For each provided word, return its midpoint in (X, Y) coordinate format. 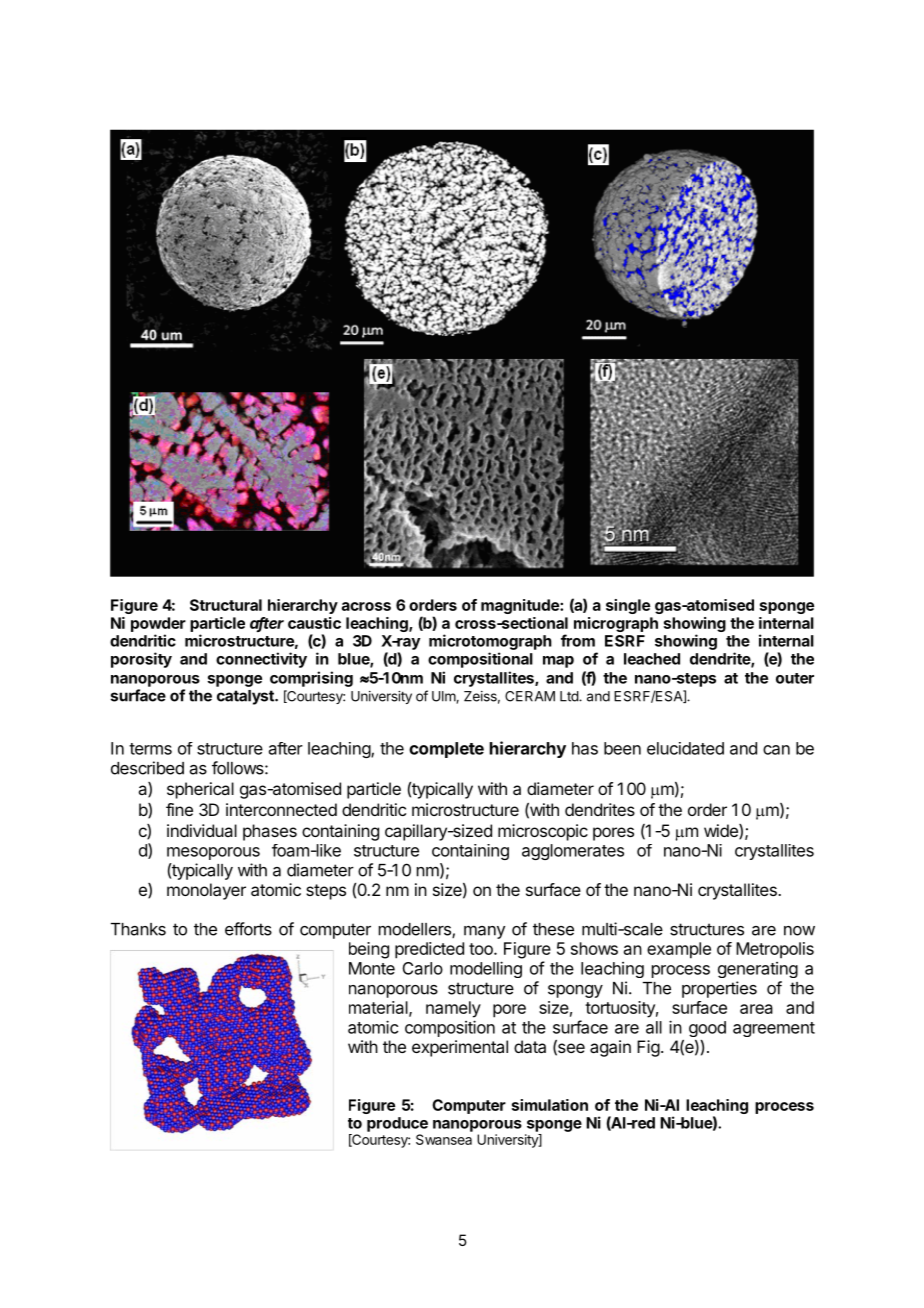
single (628, 606)
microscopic (543, 832)
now (799, 931)
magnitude (521, 606)
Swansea (444, 1139)
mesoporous (213, 853)
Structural (226, 605)
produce (397, 1124)
